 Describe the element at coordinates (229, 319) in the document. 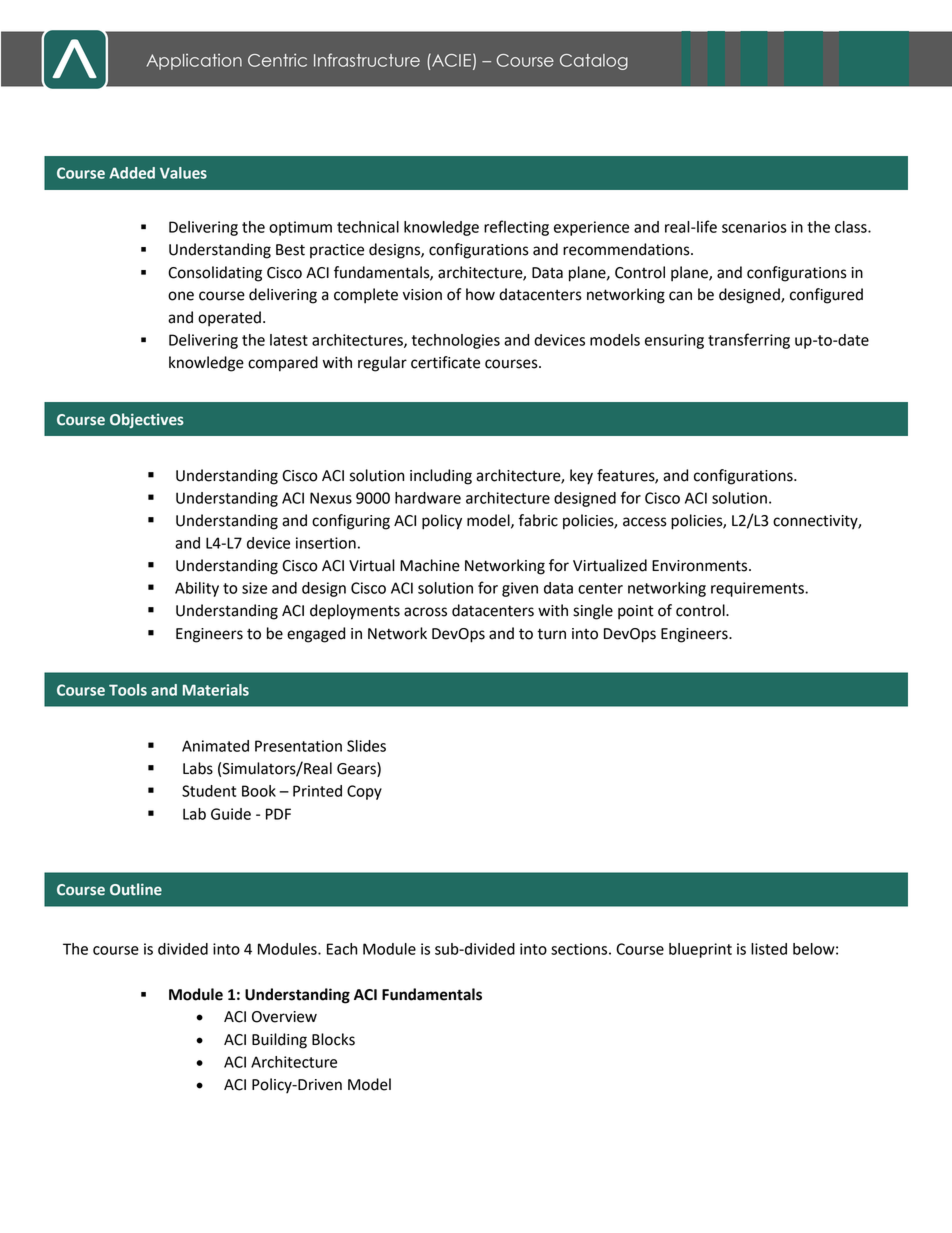

I see `operated` at that location.
